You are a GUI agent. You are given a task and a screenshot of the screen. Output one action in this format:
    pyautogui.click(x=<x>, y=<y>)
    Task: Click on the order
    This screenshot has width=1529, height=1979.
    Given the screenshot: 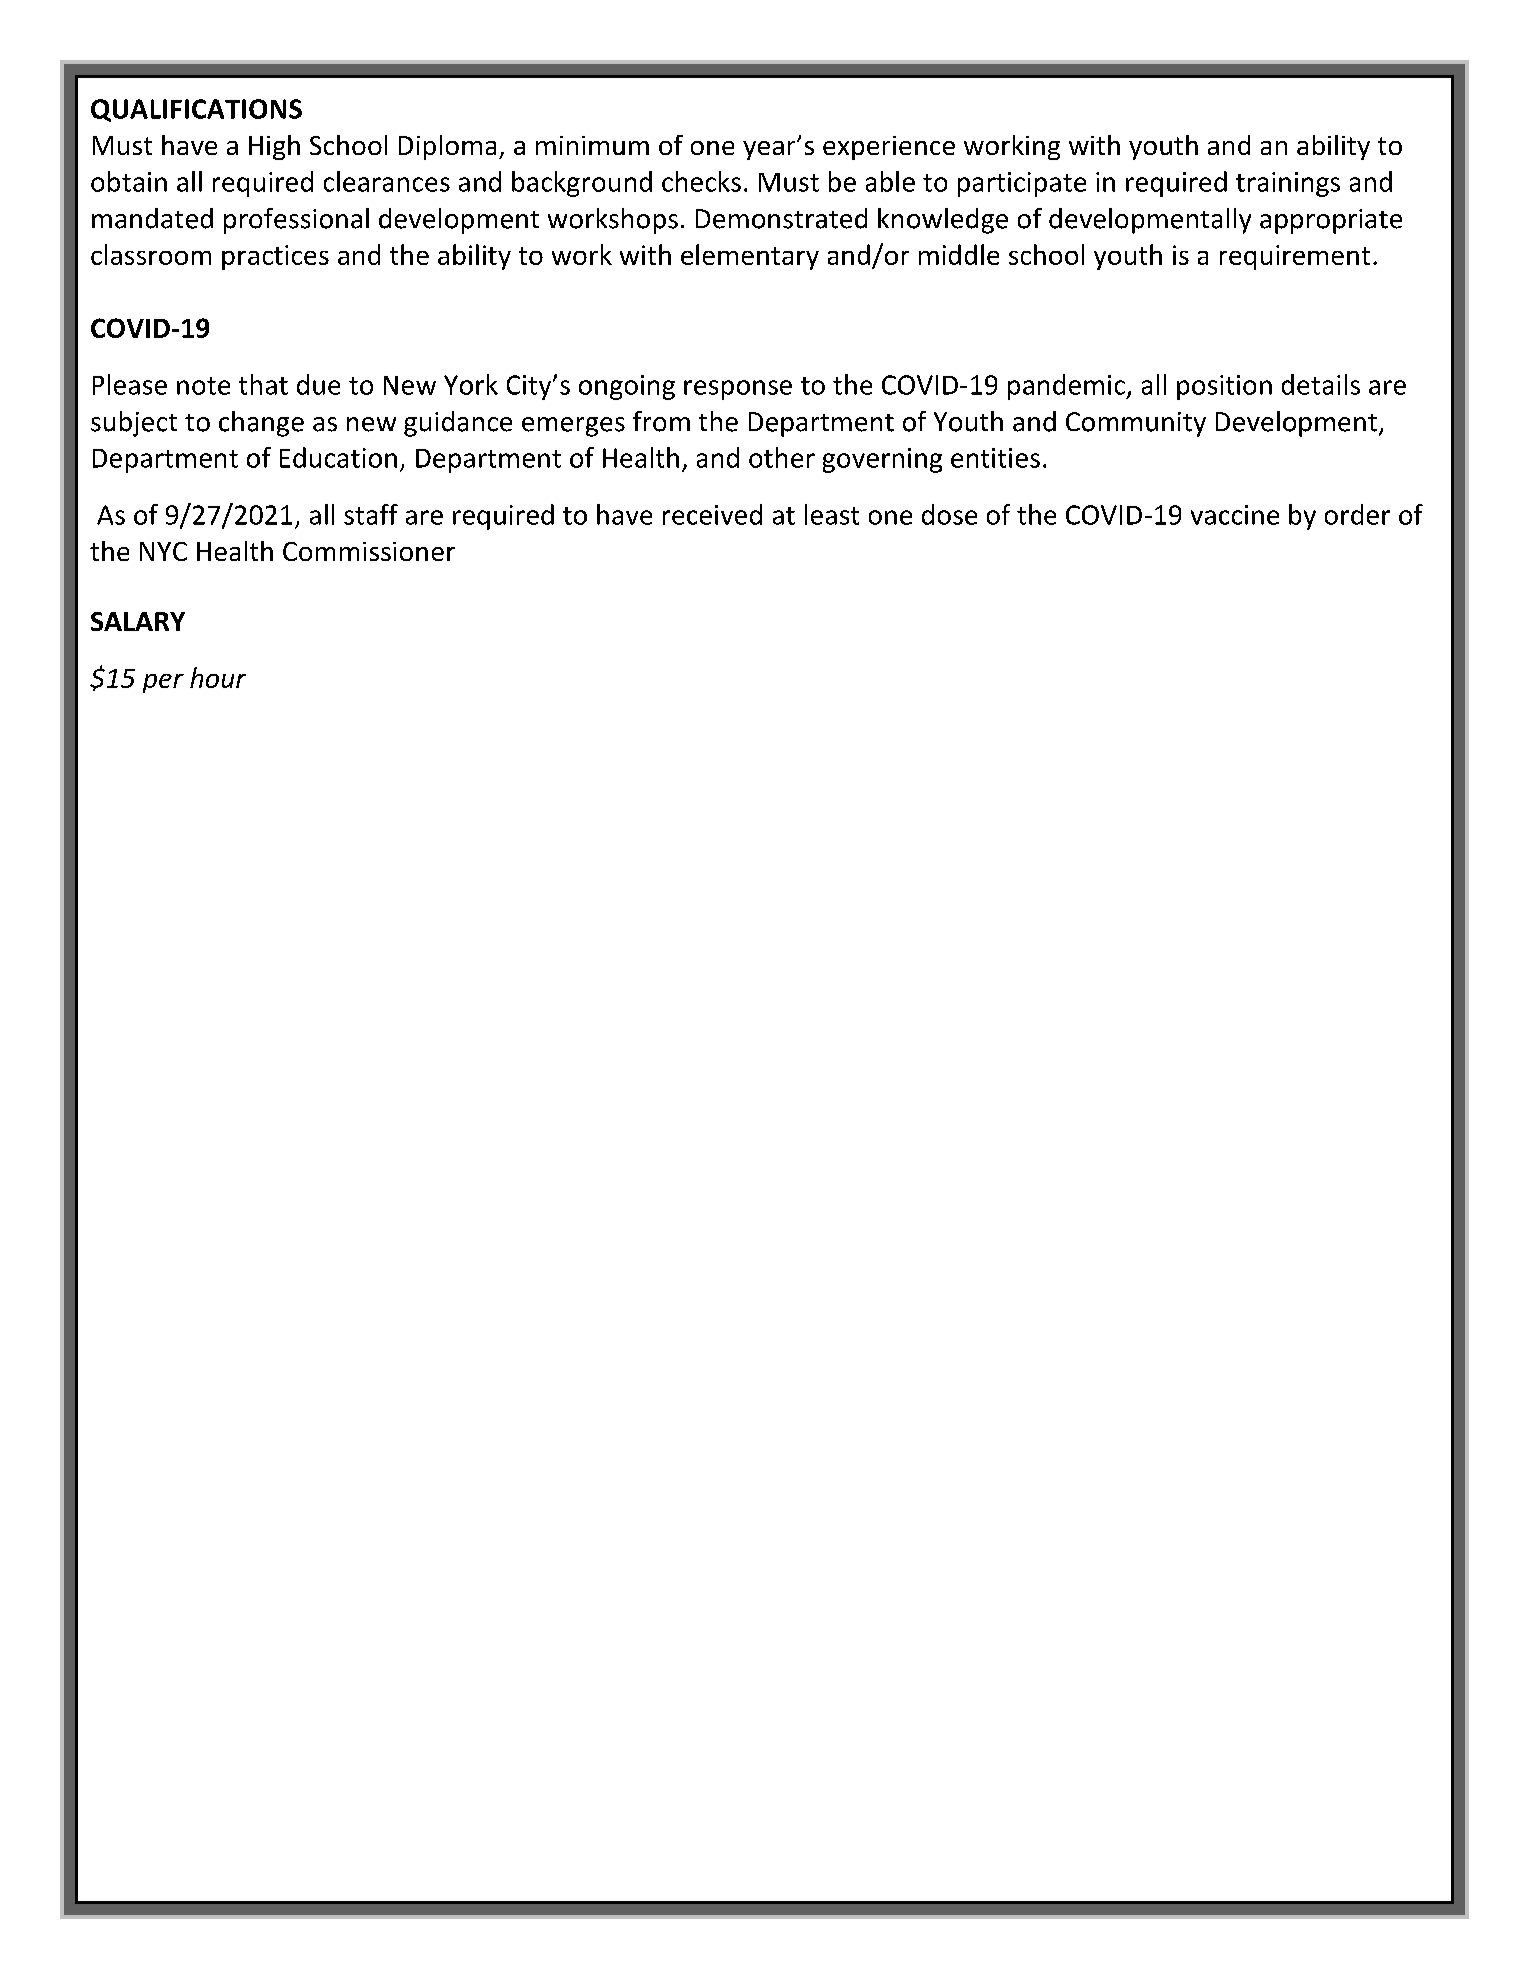 What is the action you would take?
    pyautogui.click(x=1357, y=514)
